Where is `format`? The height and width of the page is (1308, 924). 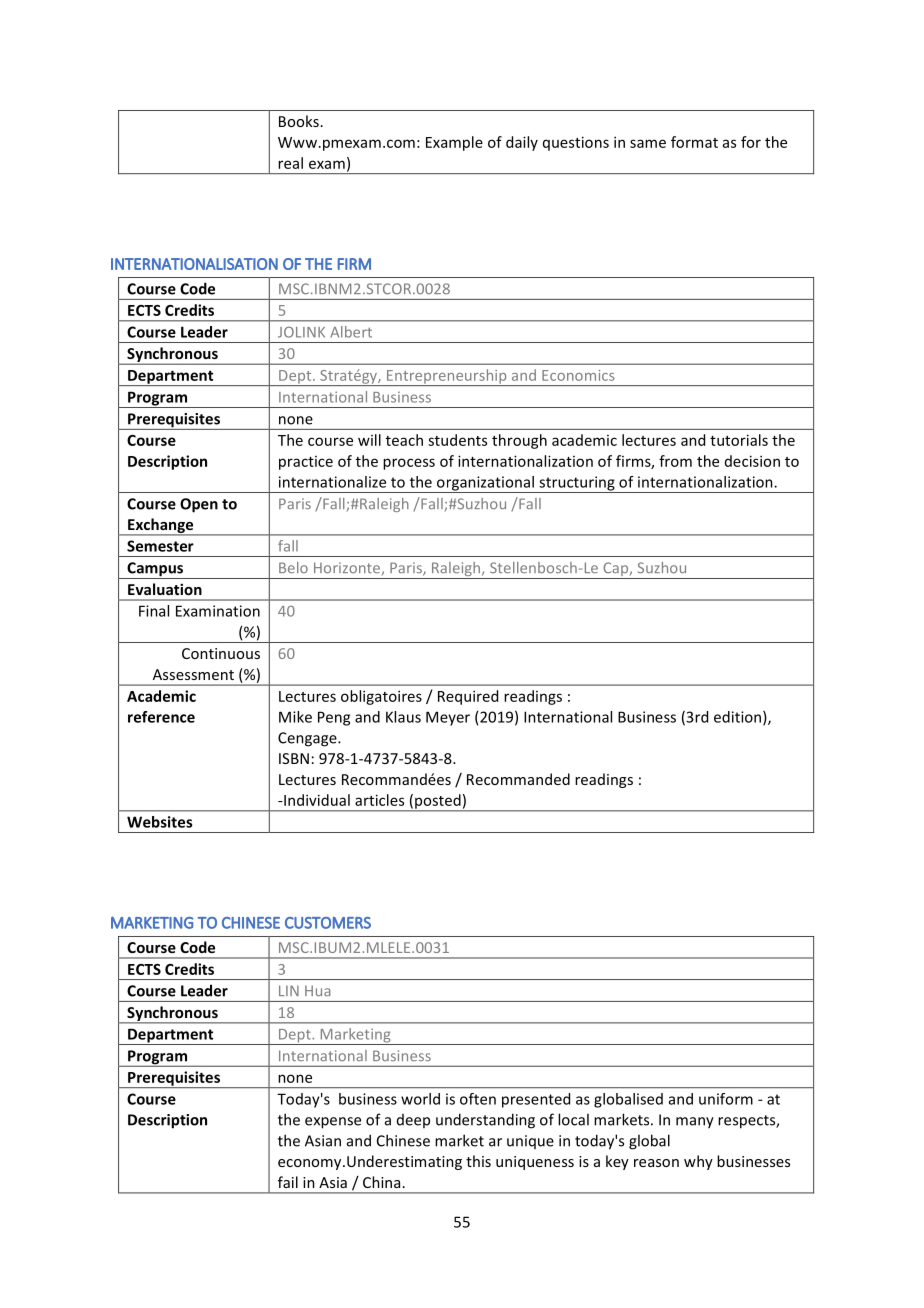
format is located at coordinates (694, 142).
